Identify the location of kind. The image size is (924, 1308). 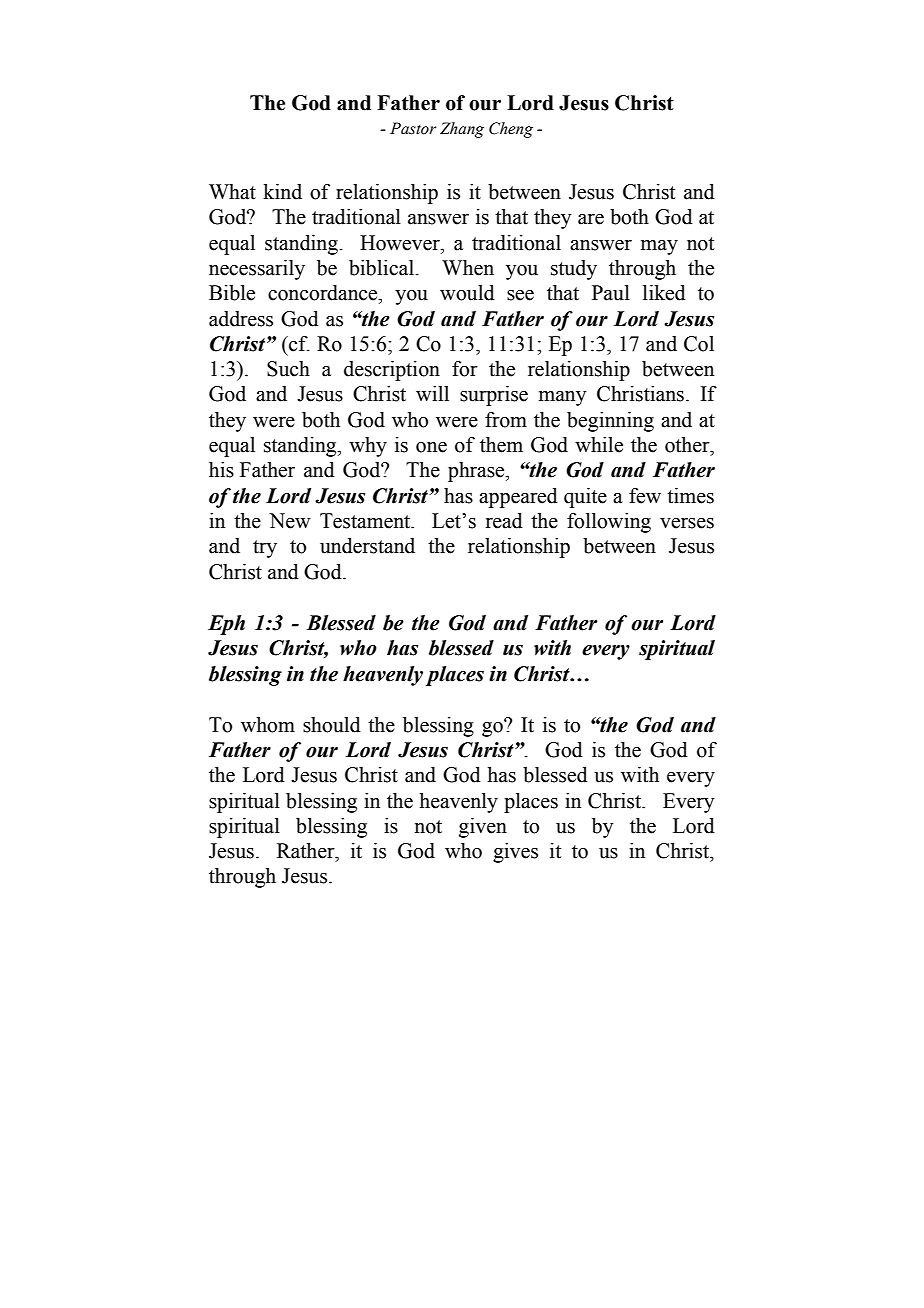
(282, 192).
